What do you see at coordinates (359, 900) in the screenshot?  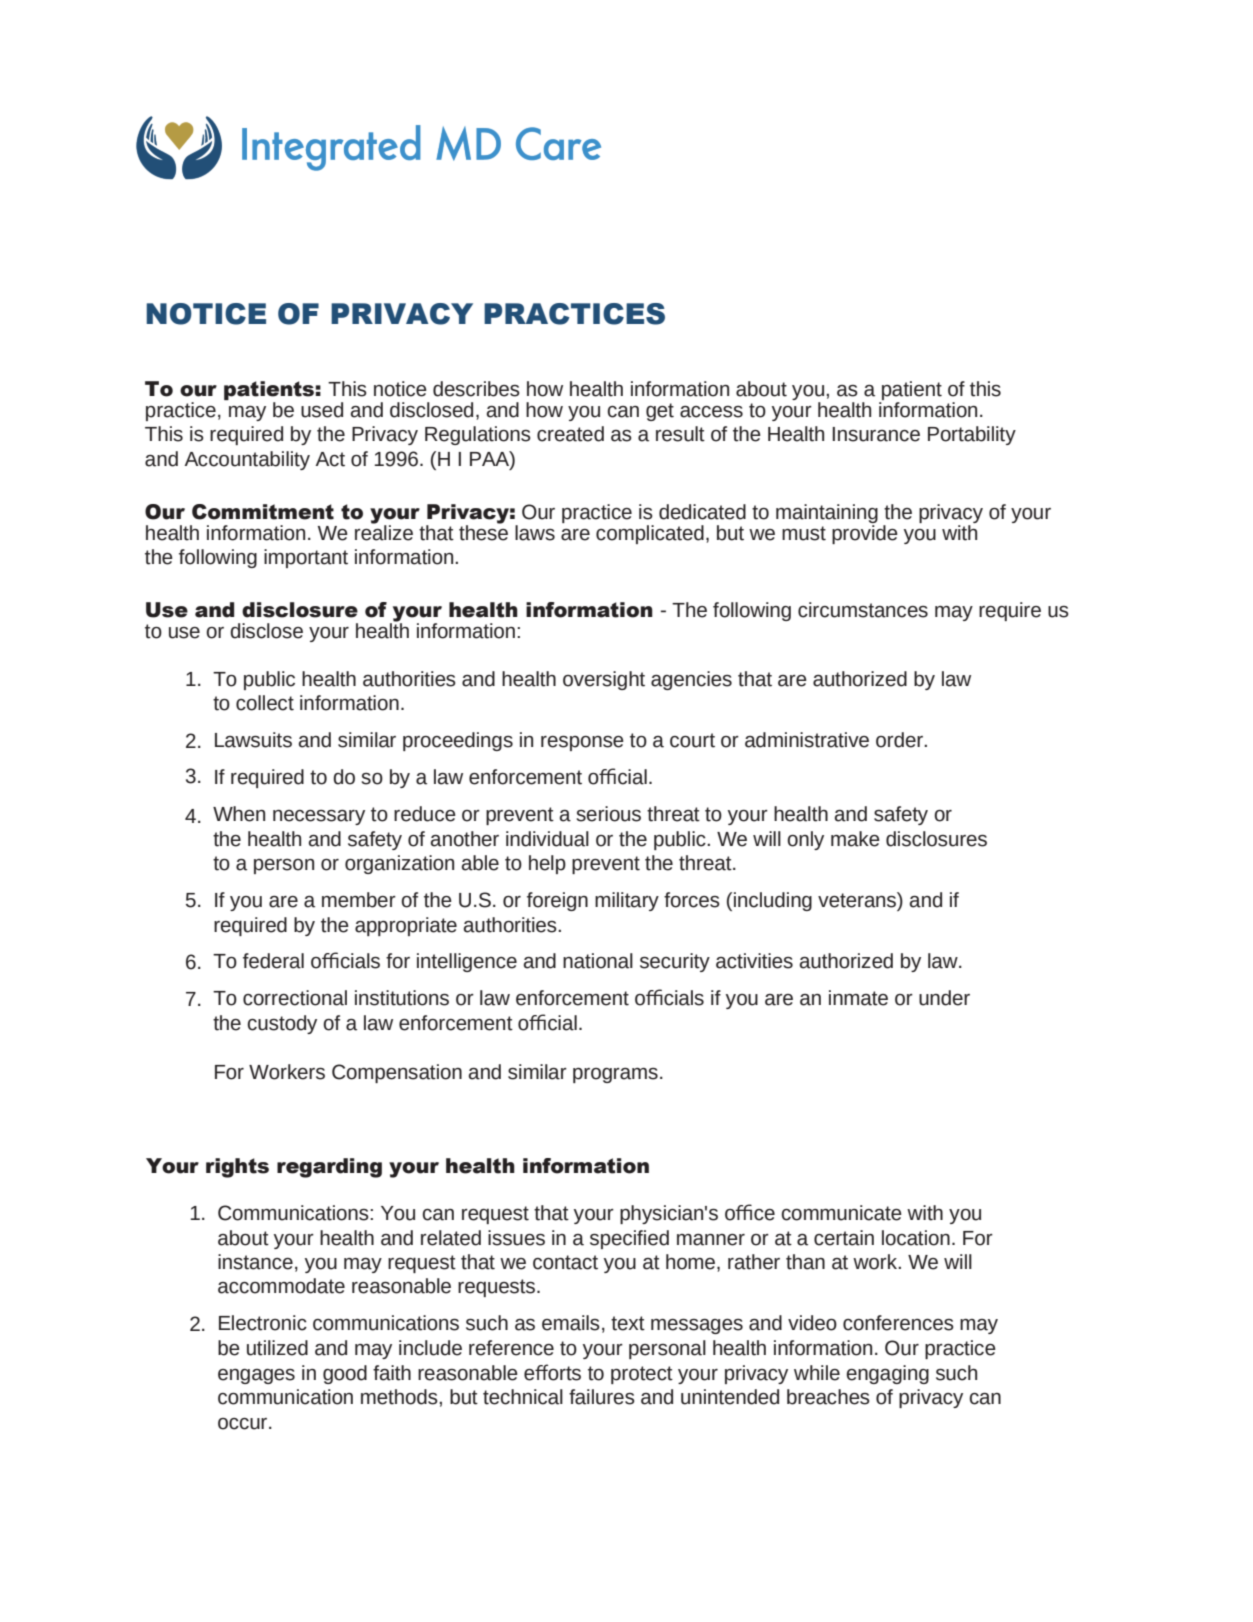 I see `member` at bounding box center [359, 900].
